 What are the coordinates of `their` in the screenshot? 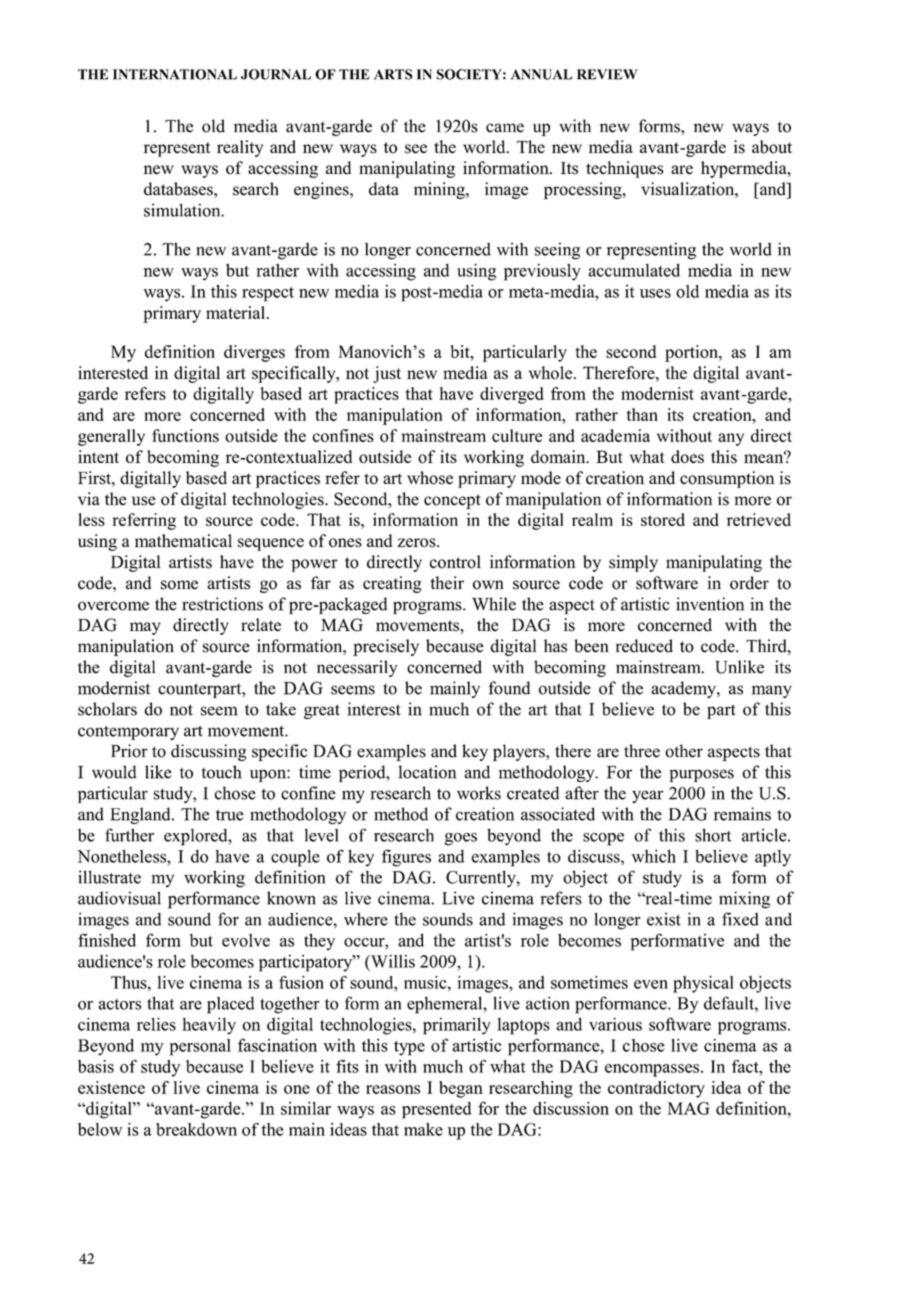 It's located at (447, 583).
